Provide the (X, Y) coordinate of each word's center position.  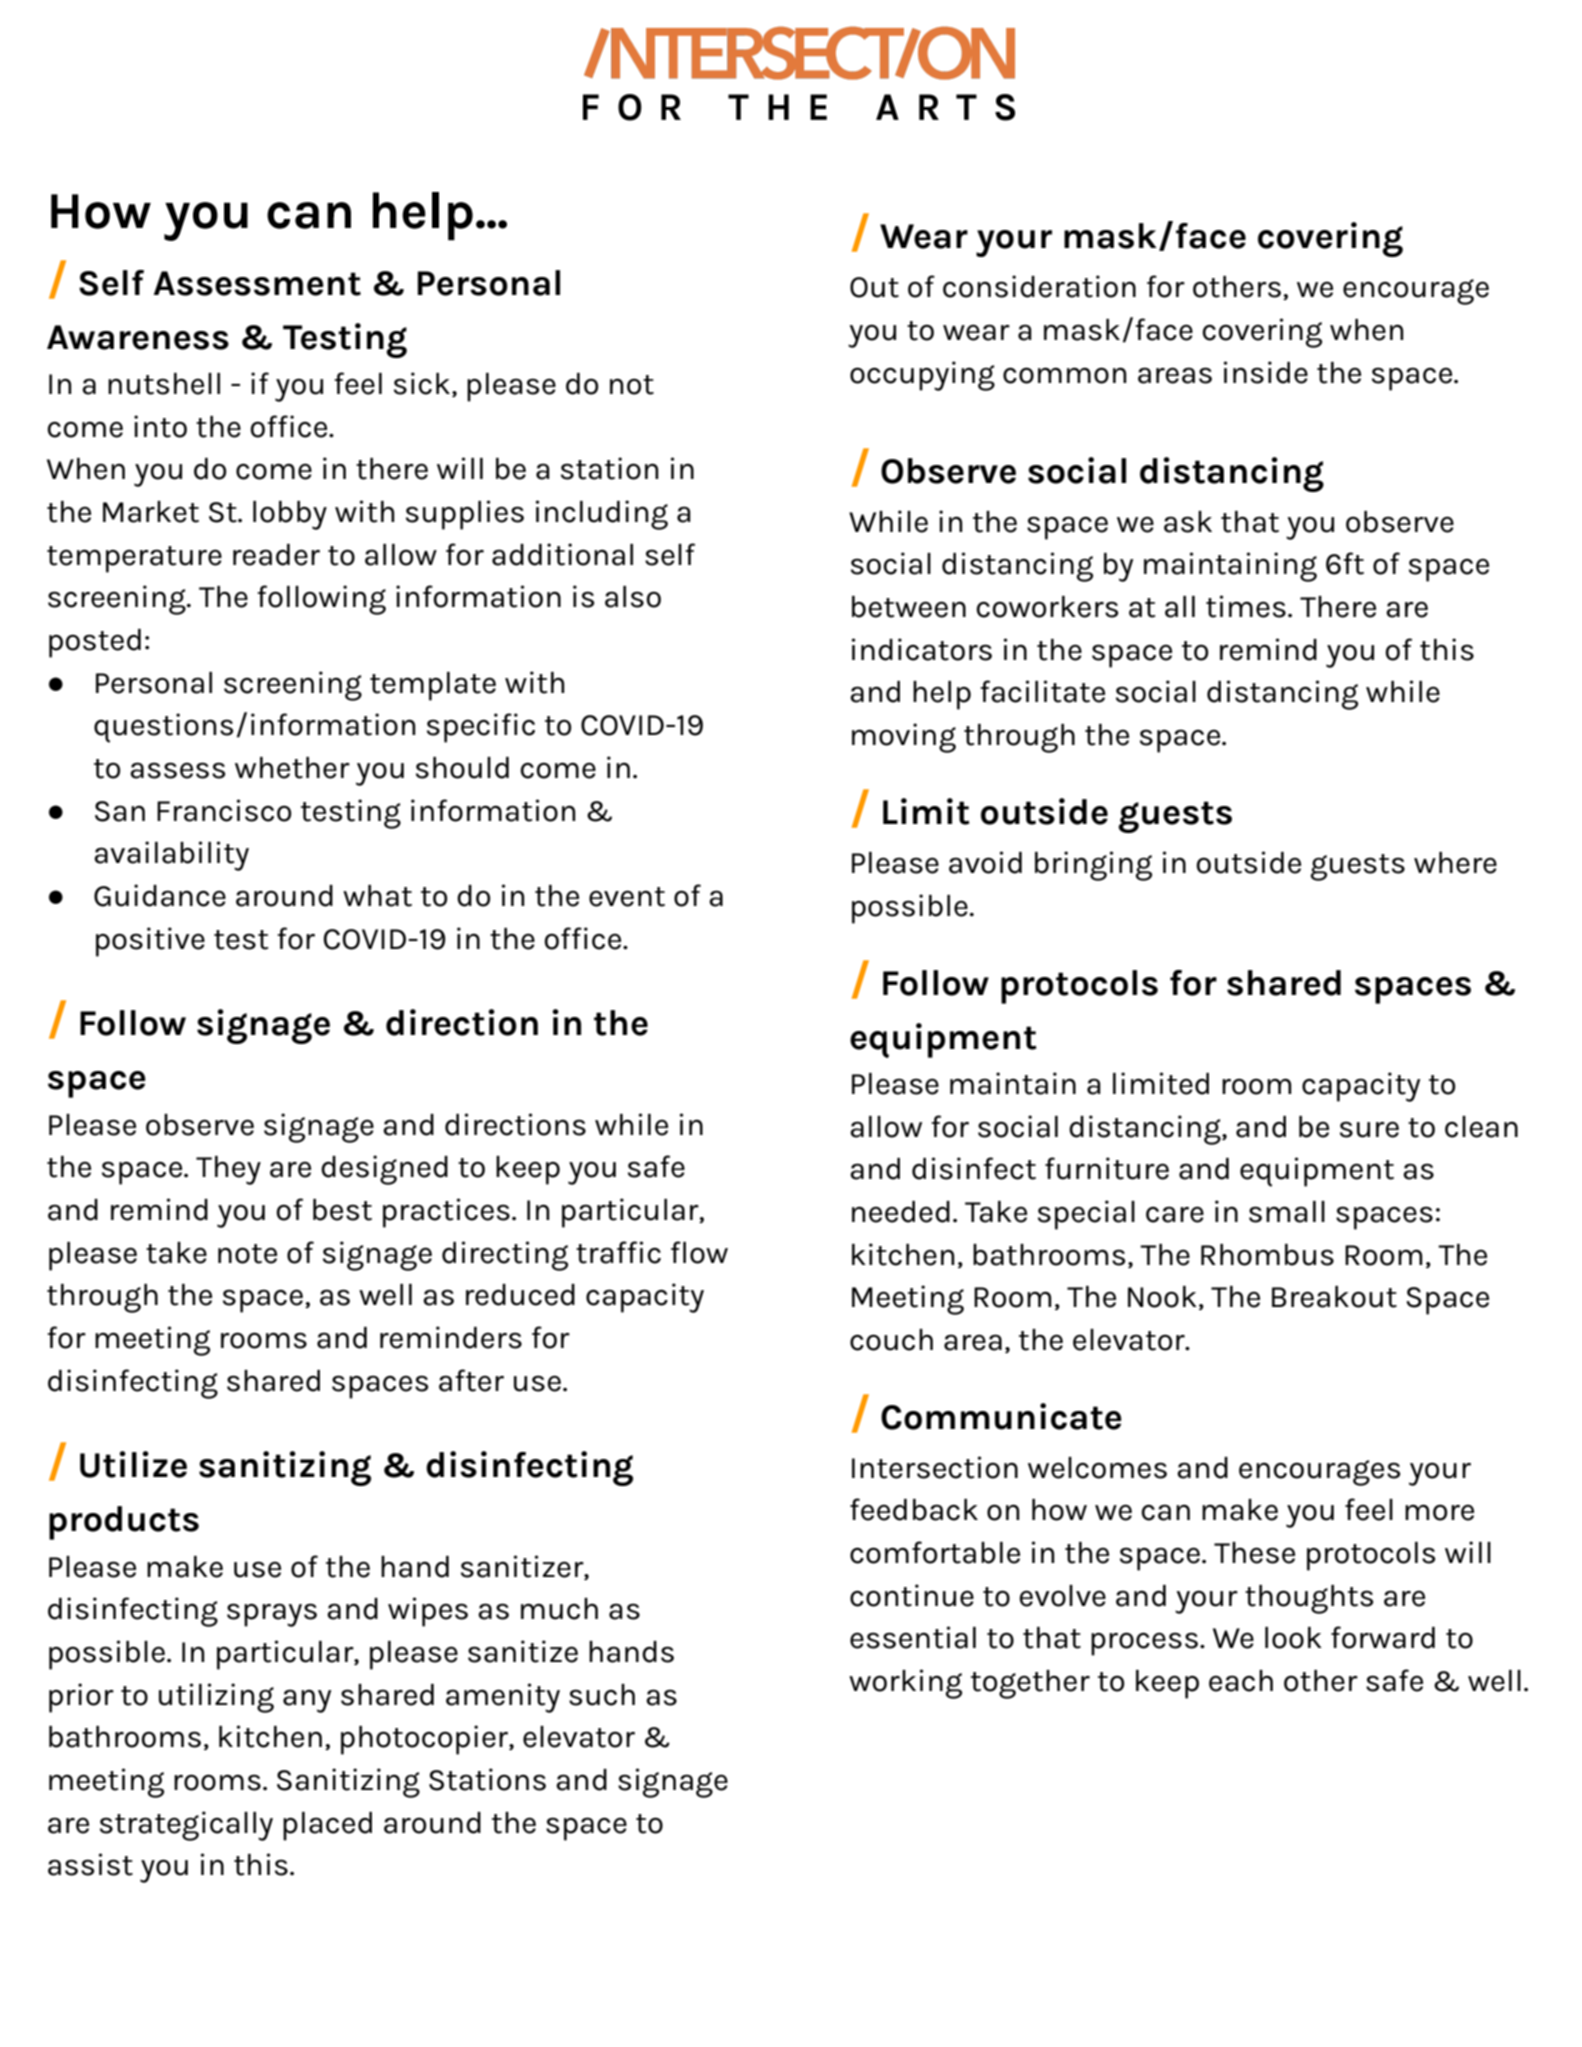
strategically (186, 1826)
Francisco (224, 810)
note (247, 1254)
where (1455, 863)
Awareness (138, 337)
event (627, 897)
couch (891, 1340)
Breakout (1334, 1297)
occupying (922, 376)
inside (1266, 372)
